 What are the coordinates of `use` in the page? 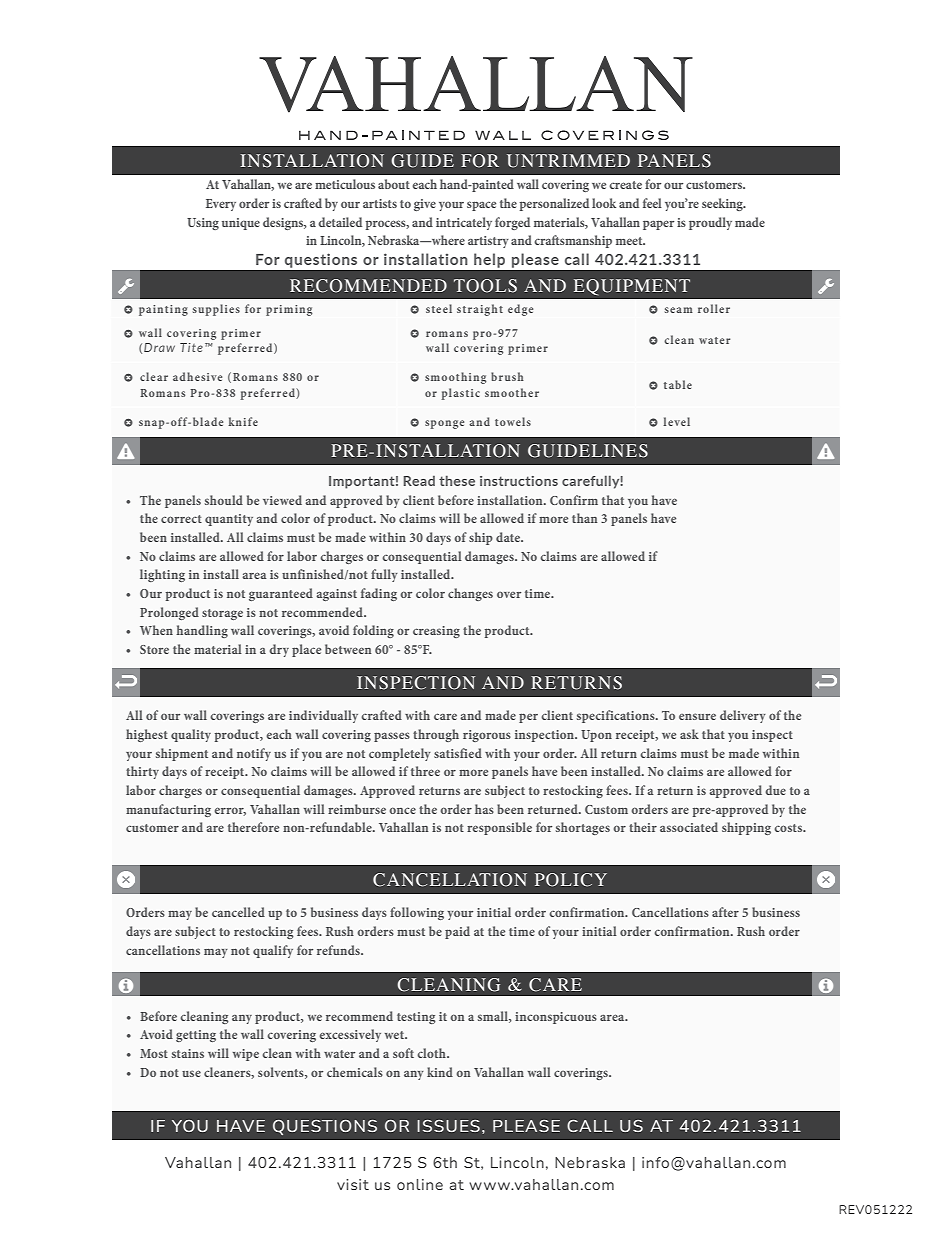 It's located at (191, 1073).
